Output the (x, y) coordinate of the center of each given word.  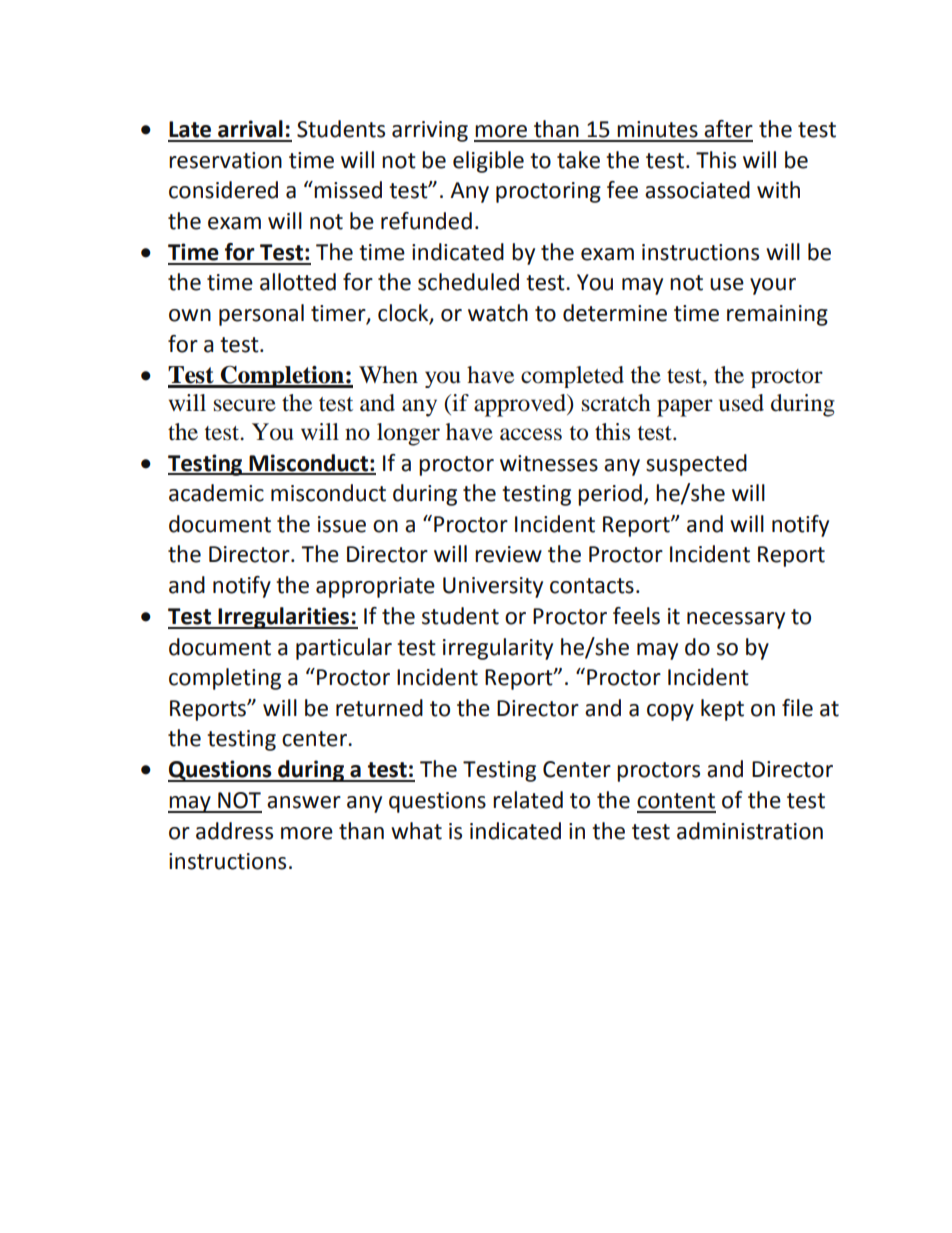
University (493, 587)
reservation (225, 160)
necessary (736, 620)
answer (304, 802)
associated (697, 190)
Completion (282, 377)
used (741, 403)
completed (572, 377)
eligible (488, 162)
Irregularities (284, 618)
